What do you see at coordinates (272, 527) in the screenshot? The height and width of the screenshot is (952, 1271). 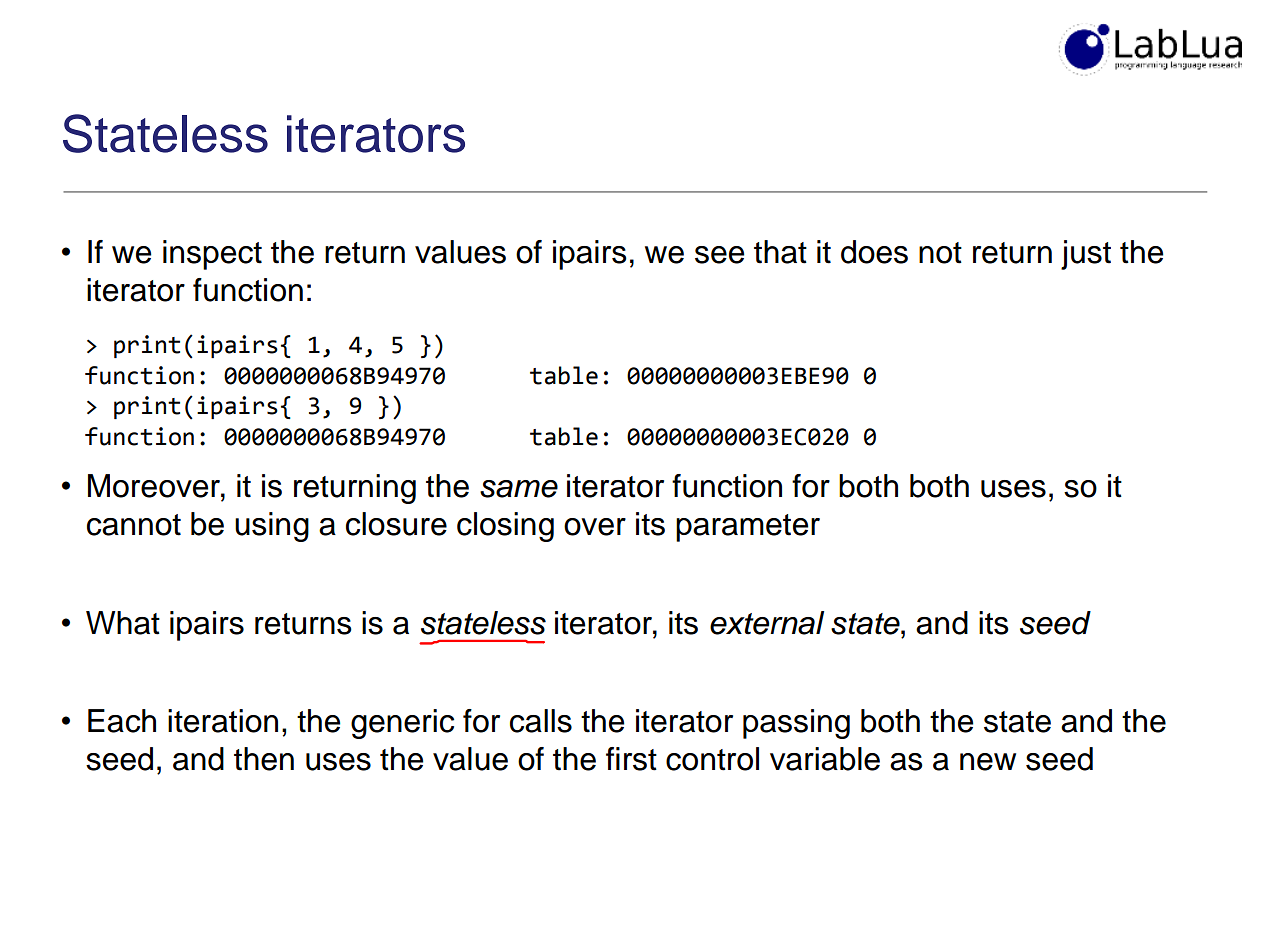 I see `using` at bounding box center [272, 527].
